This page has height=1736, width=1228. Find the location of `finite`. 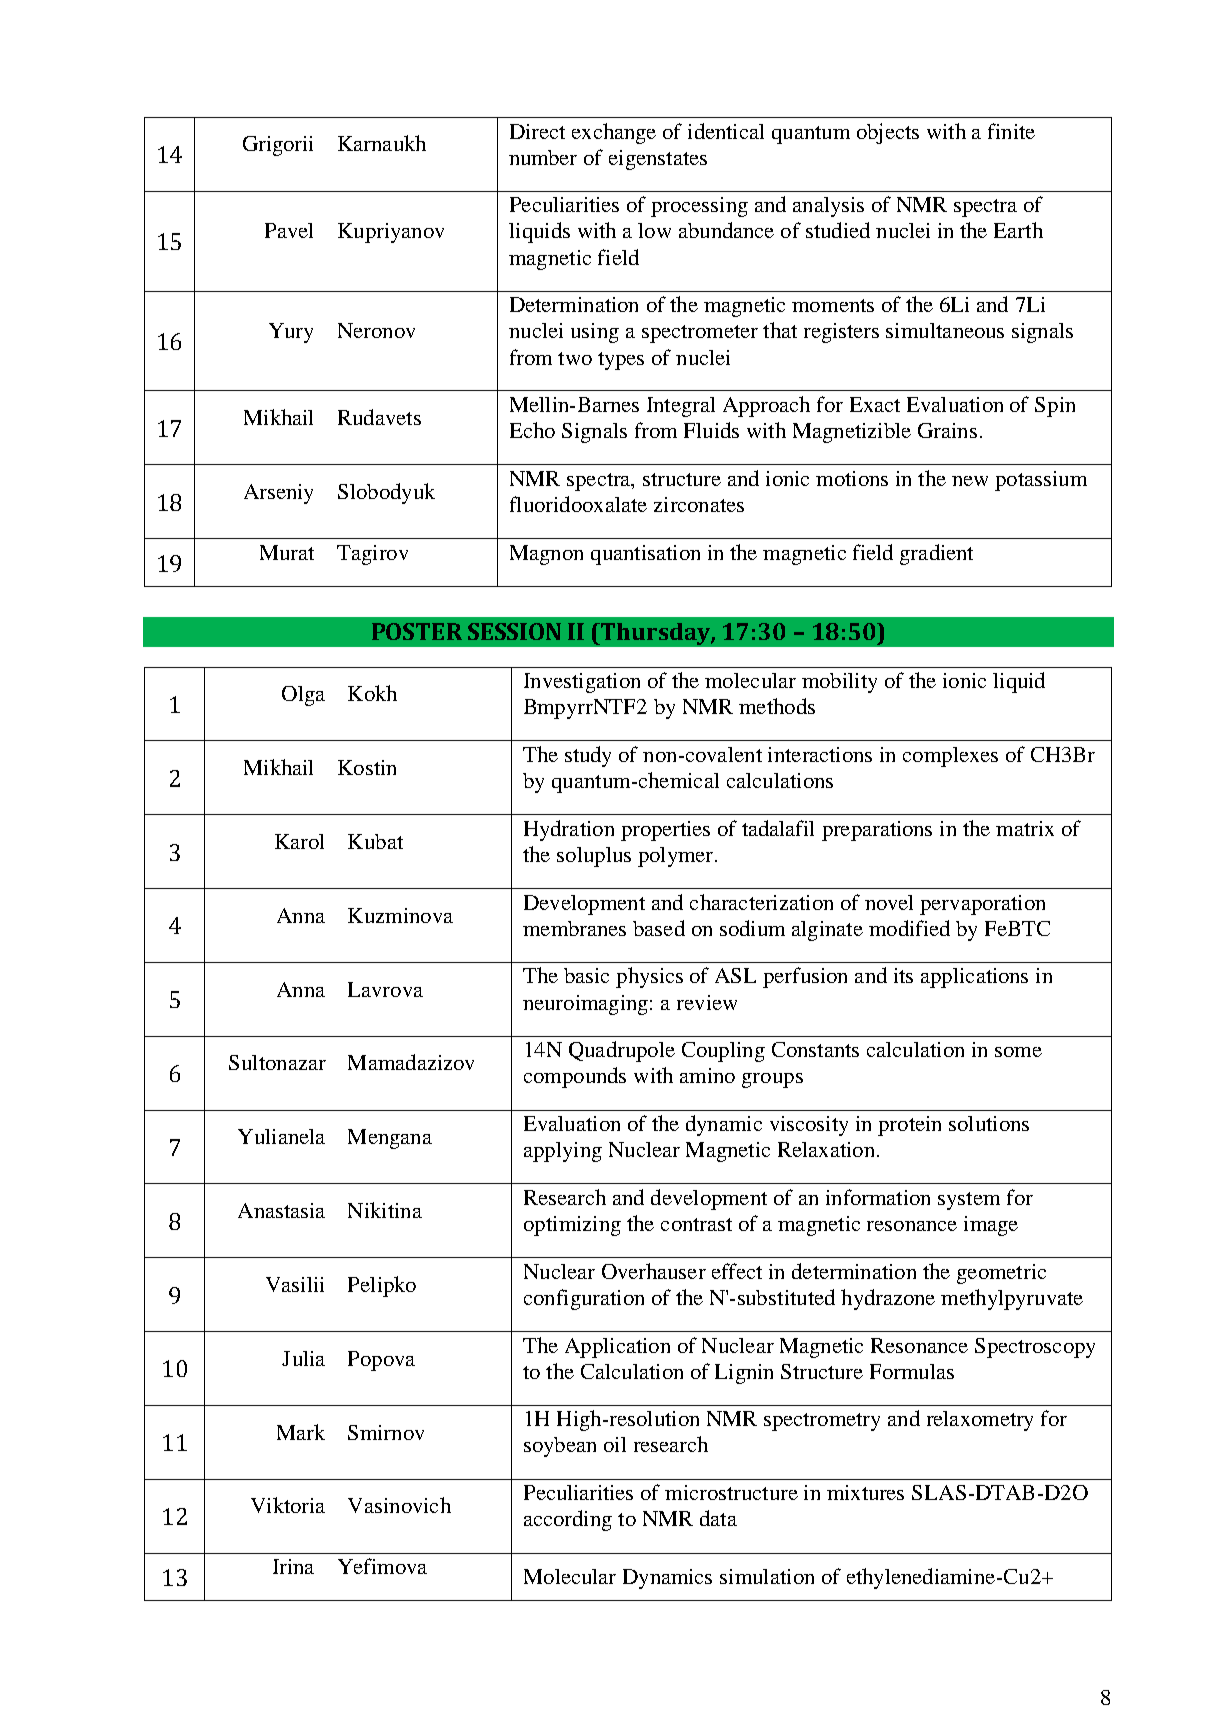

finite is located at coordinates (1011, 131).
